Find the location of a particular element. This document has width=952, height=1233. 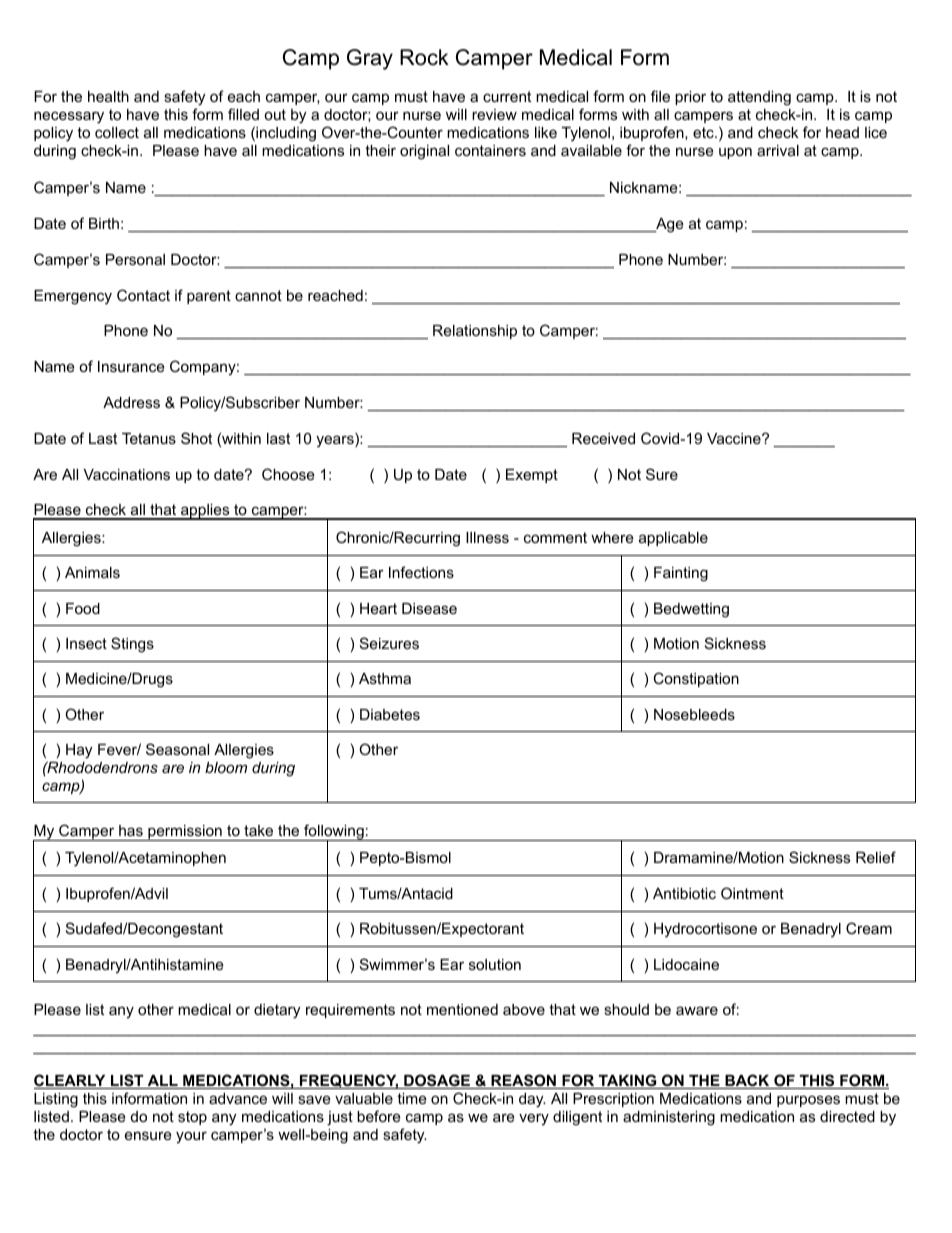

Stings is located at coordinates (132, 645).
